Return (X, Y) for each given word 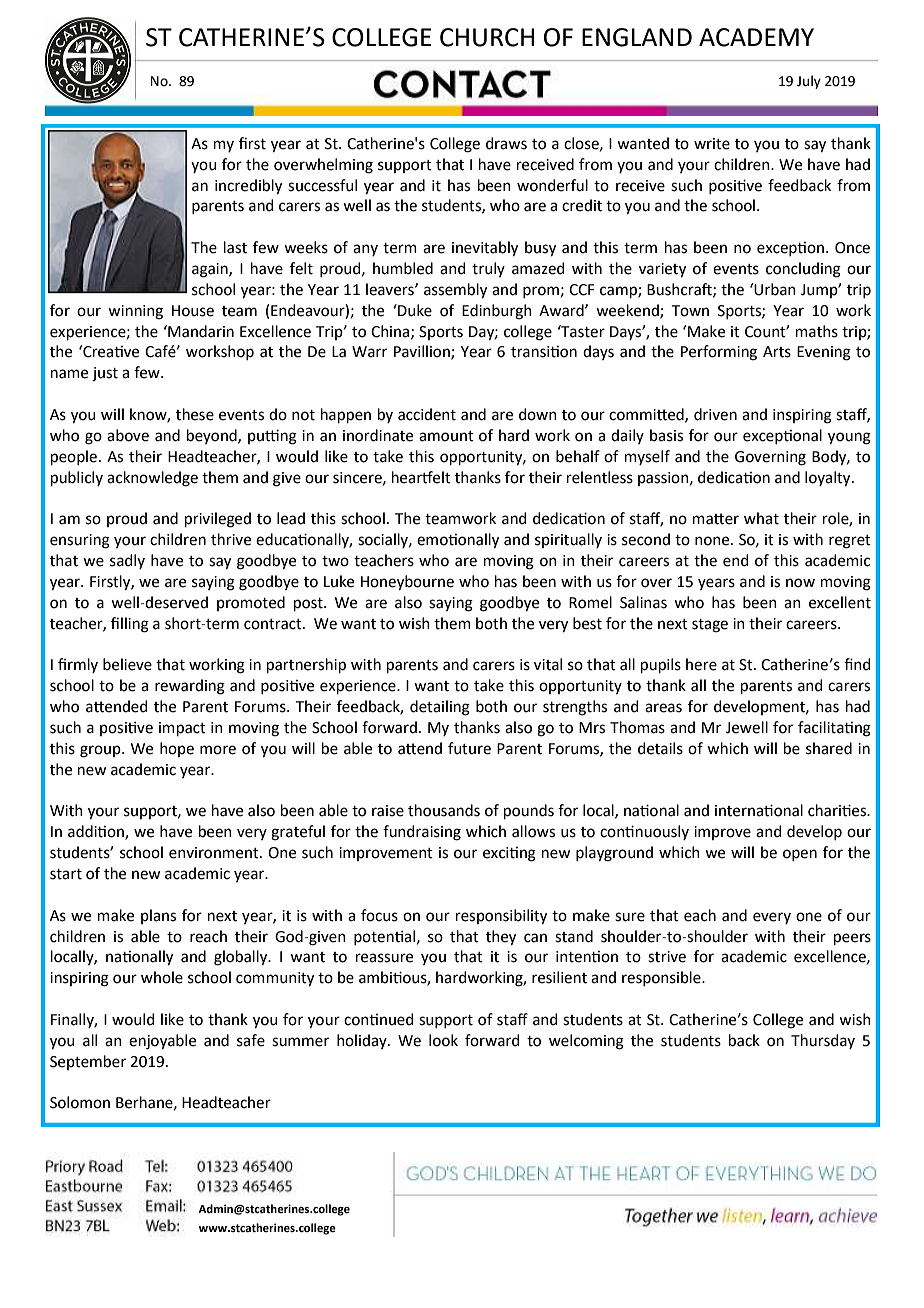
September (88, 1062)
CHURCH (487, 37)
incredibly (248, 187)
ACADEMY (756, 37)
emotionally (458, 541)
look (443, 1040)
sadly (127, 561)
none (713, 541)
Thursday (823, 1041)
